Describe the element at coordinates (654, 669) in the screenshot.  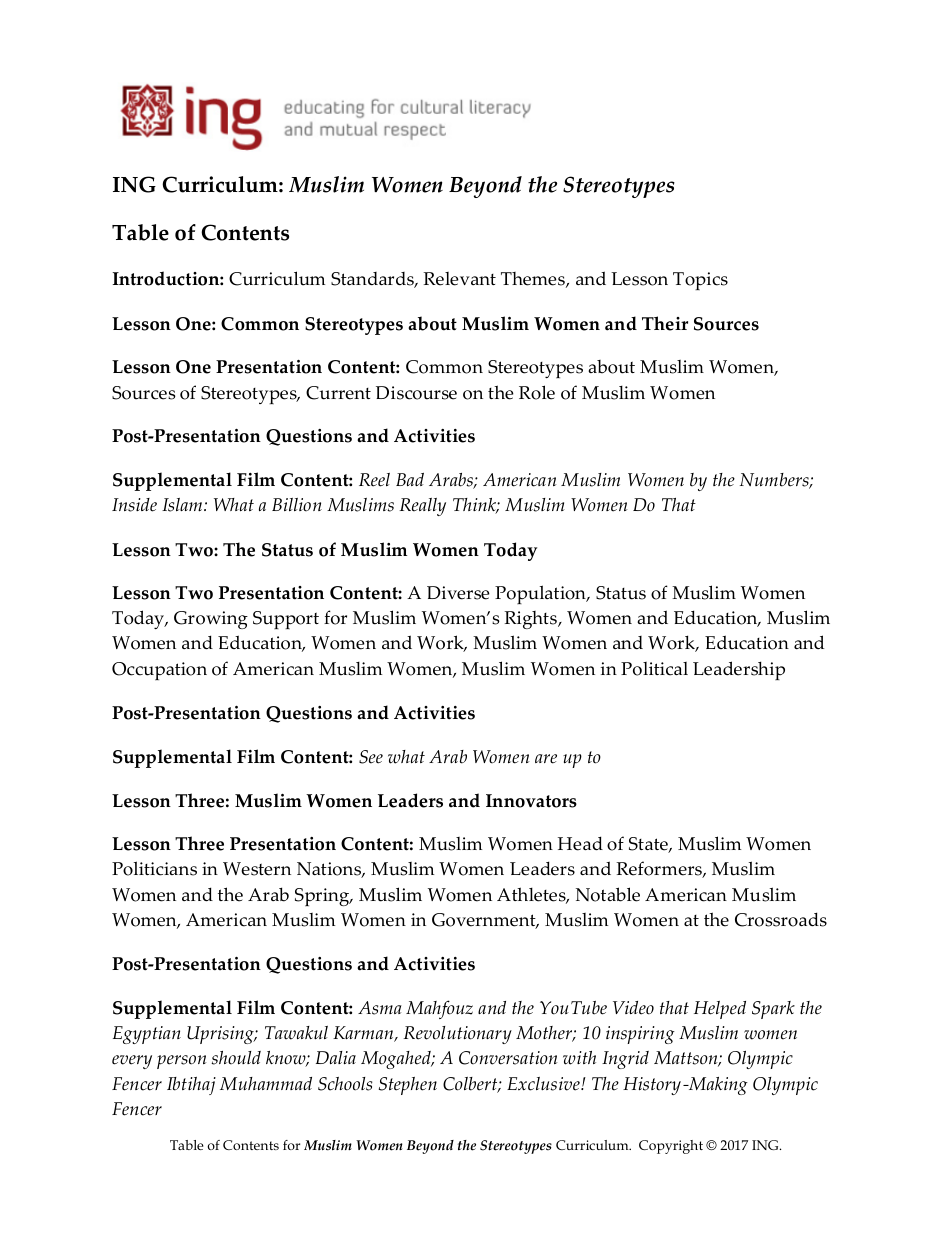
I see `Political` at that location.
